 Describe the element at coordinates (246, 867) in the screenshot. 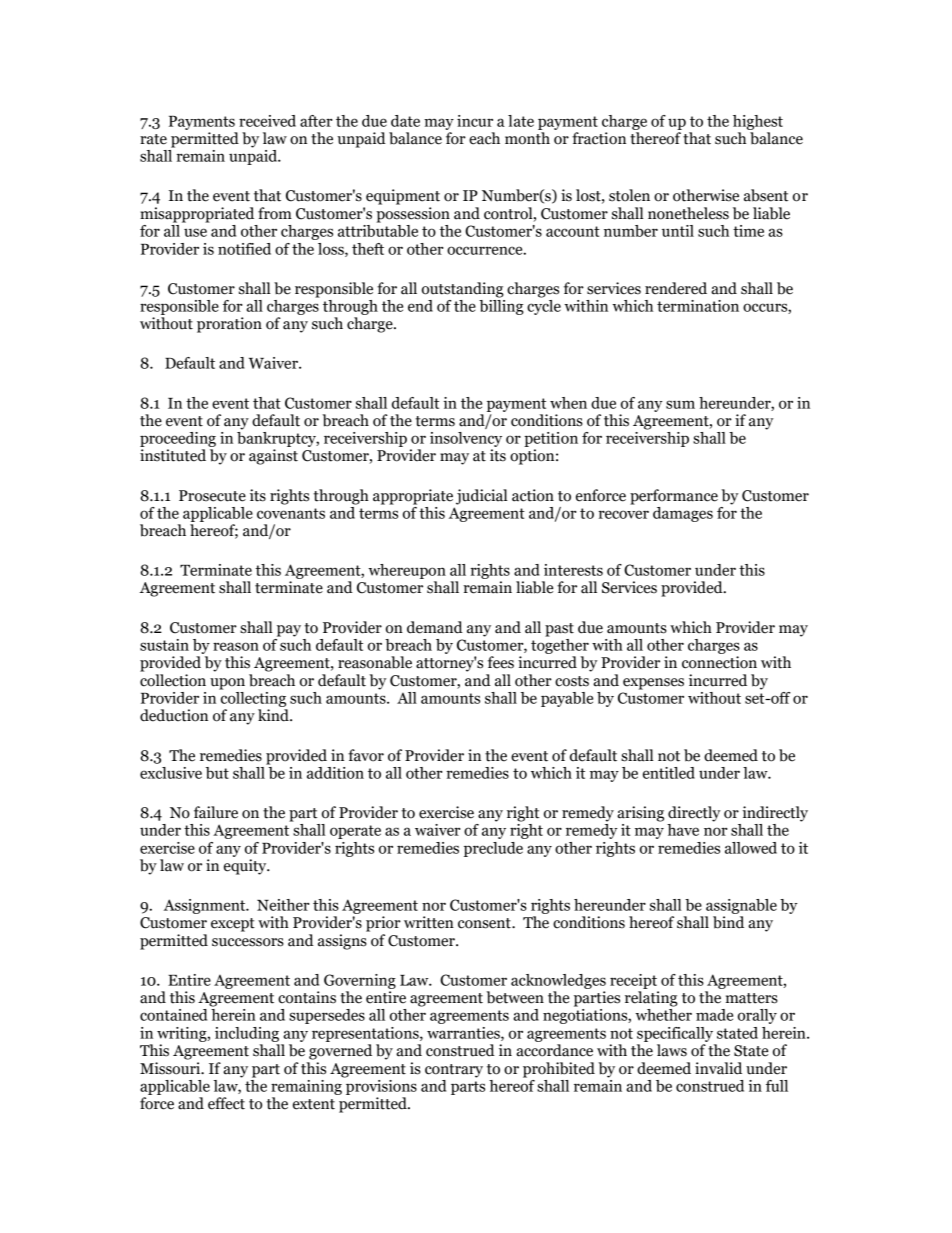

I see `equity` at that location.
